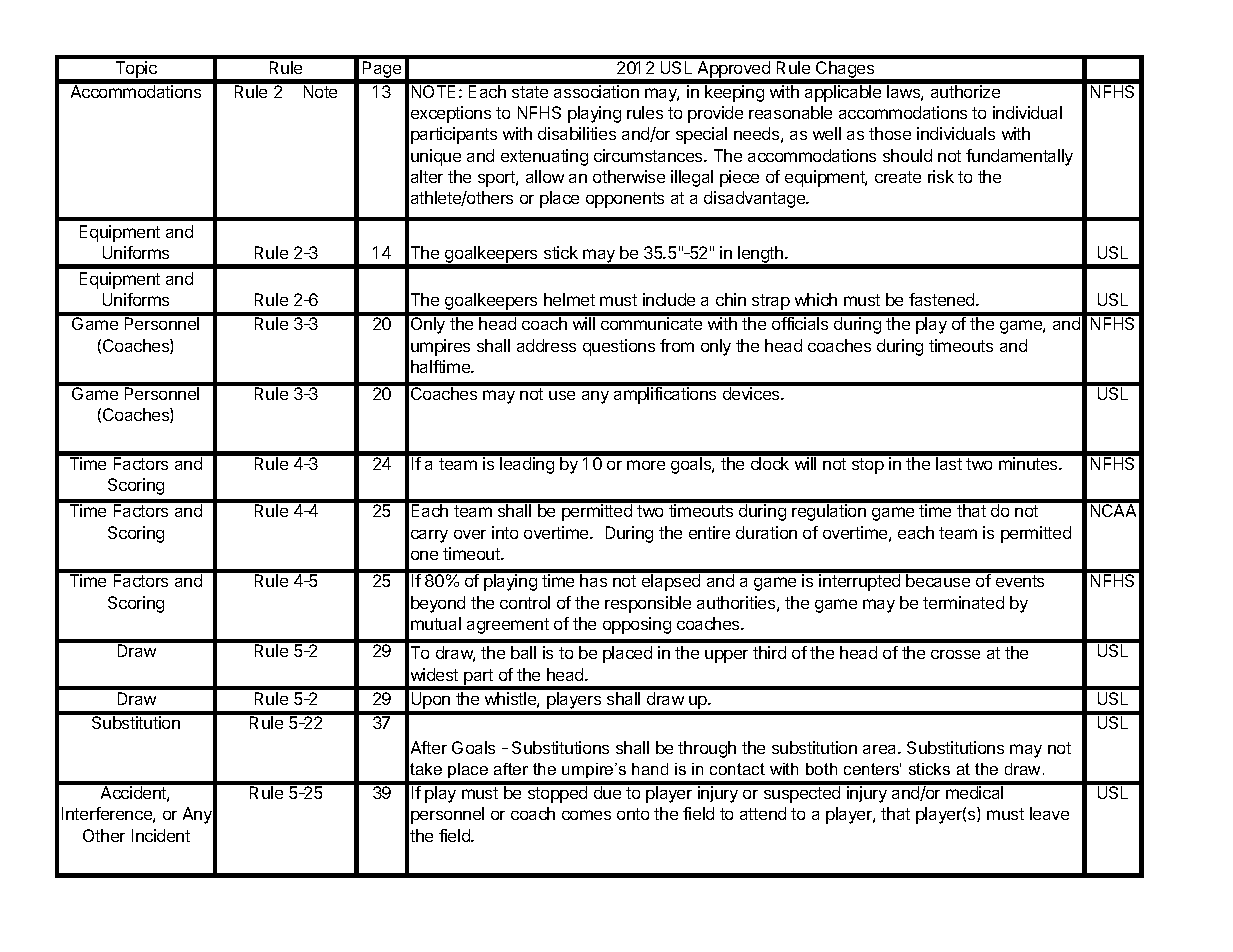  I want to click on those, so click(890, 133).
